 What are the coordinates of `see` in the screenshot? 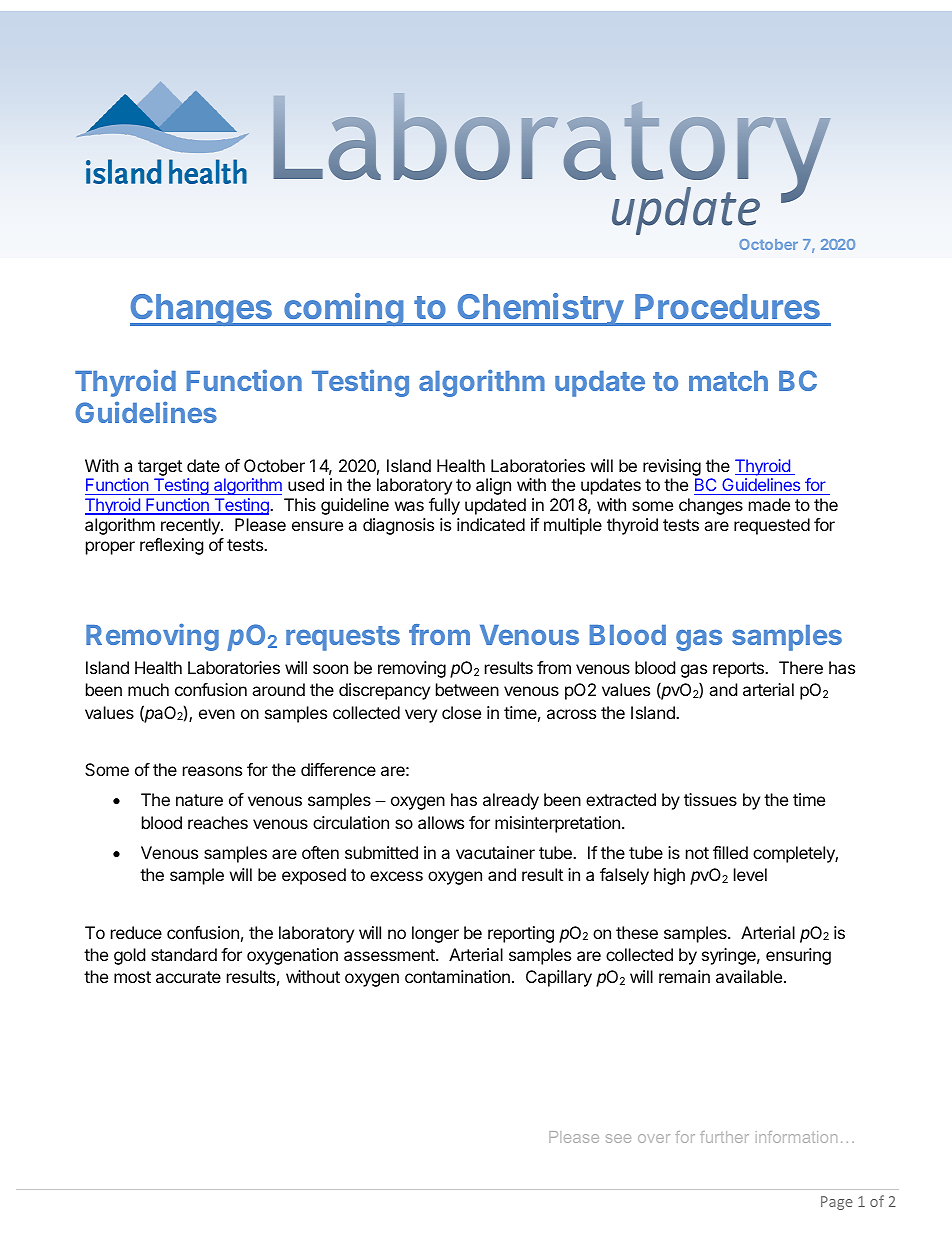 It's located at (618, 1138).
